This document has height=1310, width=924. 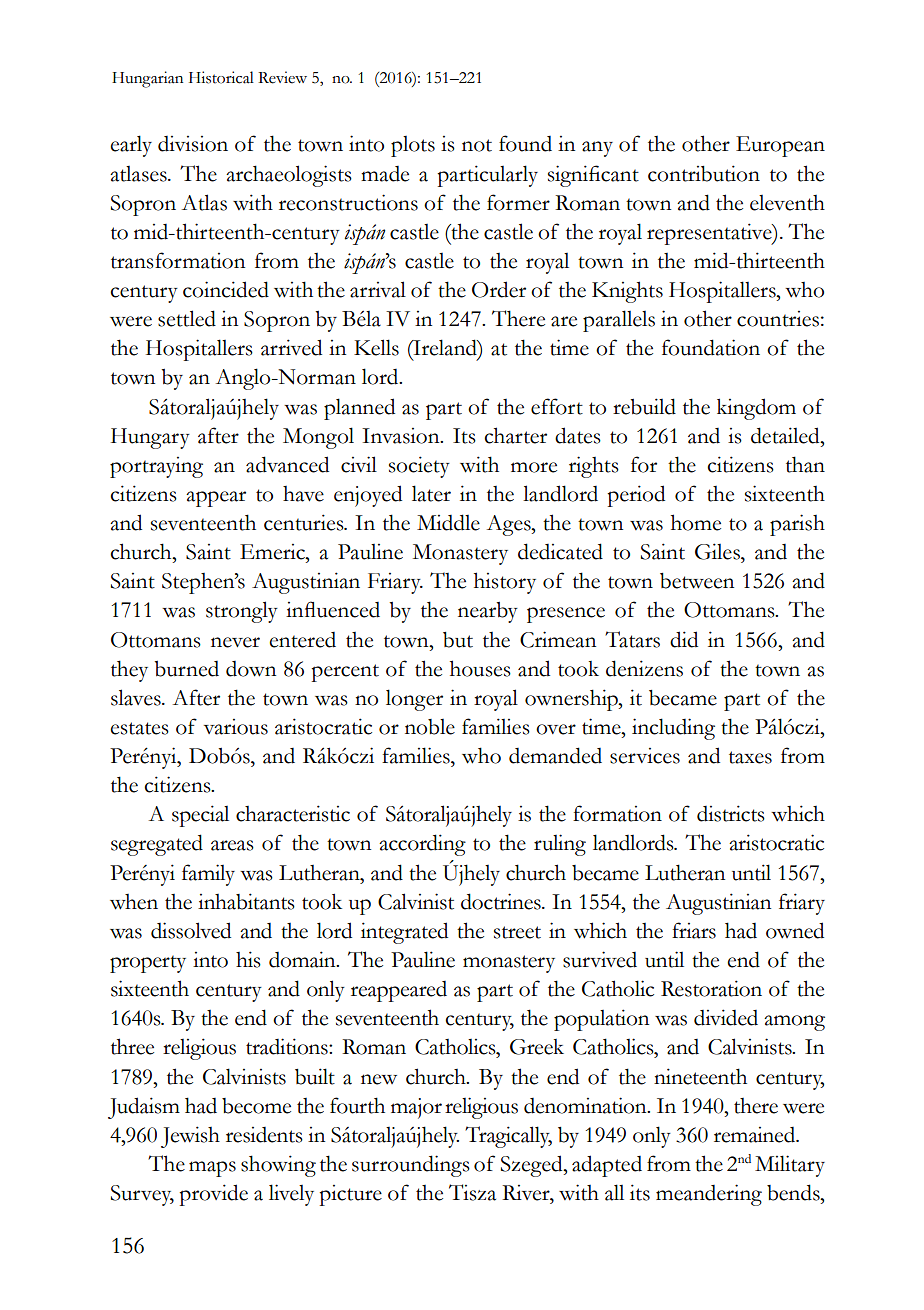 What do you see at coordinates (221, 77) in the document?
I see `Historical` at bounding box center [221, 77].
